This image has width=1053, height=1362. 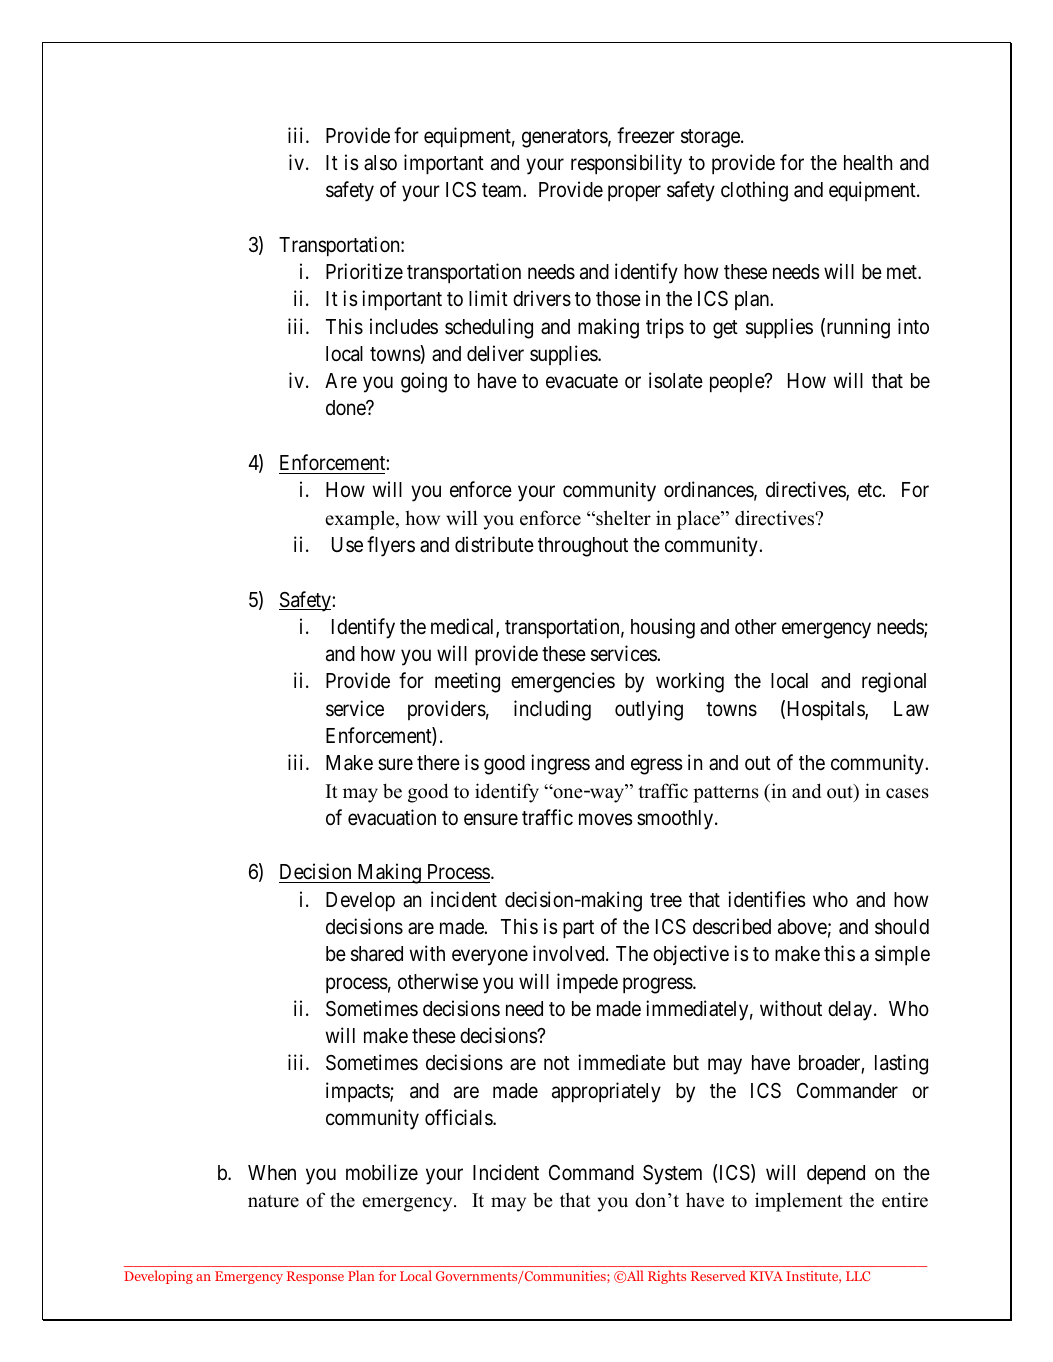 What do you see at coordinates (626, 164) in the image?
I see `responsibility` at bounding box center [626, 164].
